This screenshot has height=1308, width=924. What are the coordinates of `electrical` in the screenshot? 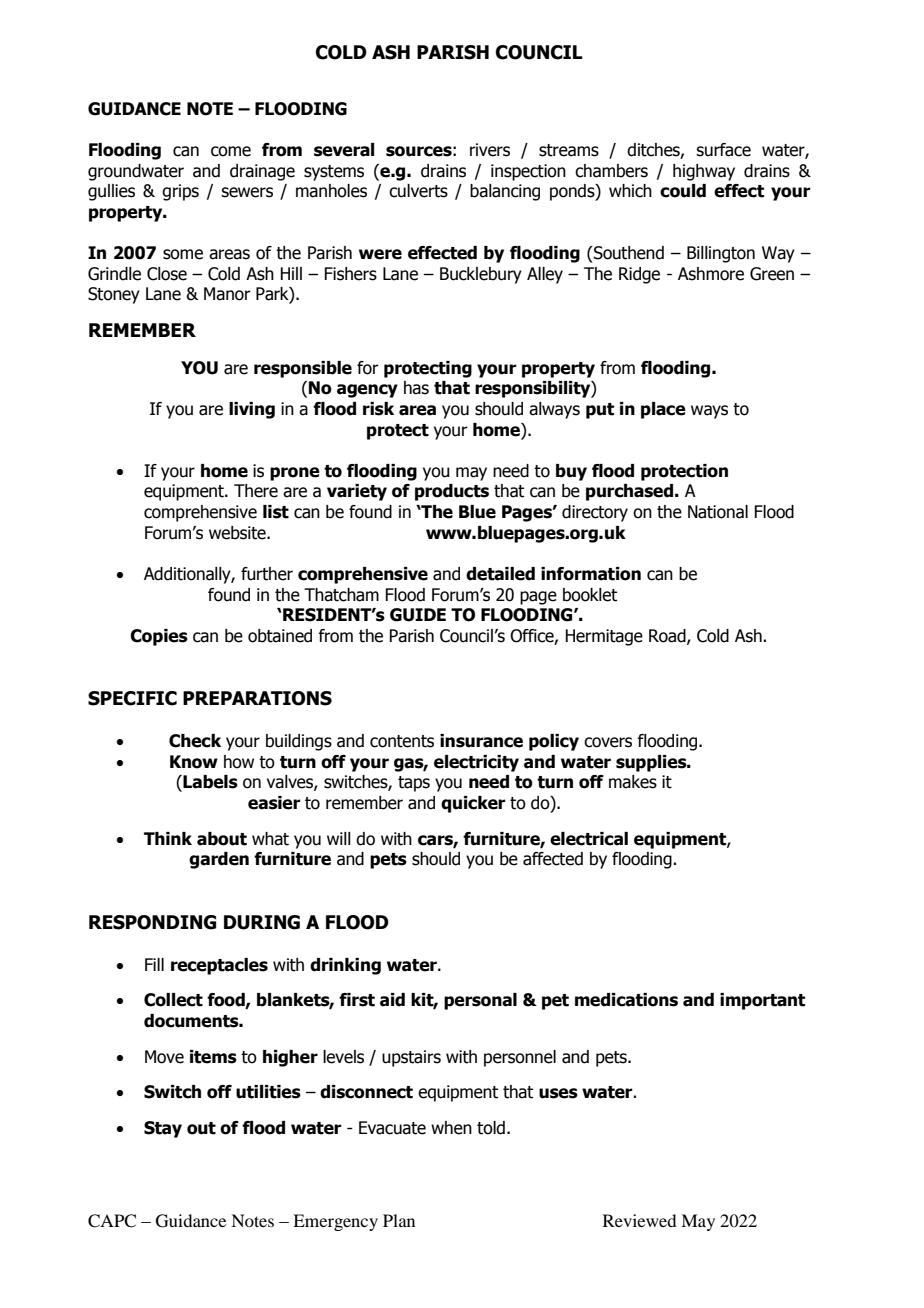 It's located at (589, 839).
